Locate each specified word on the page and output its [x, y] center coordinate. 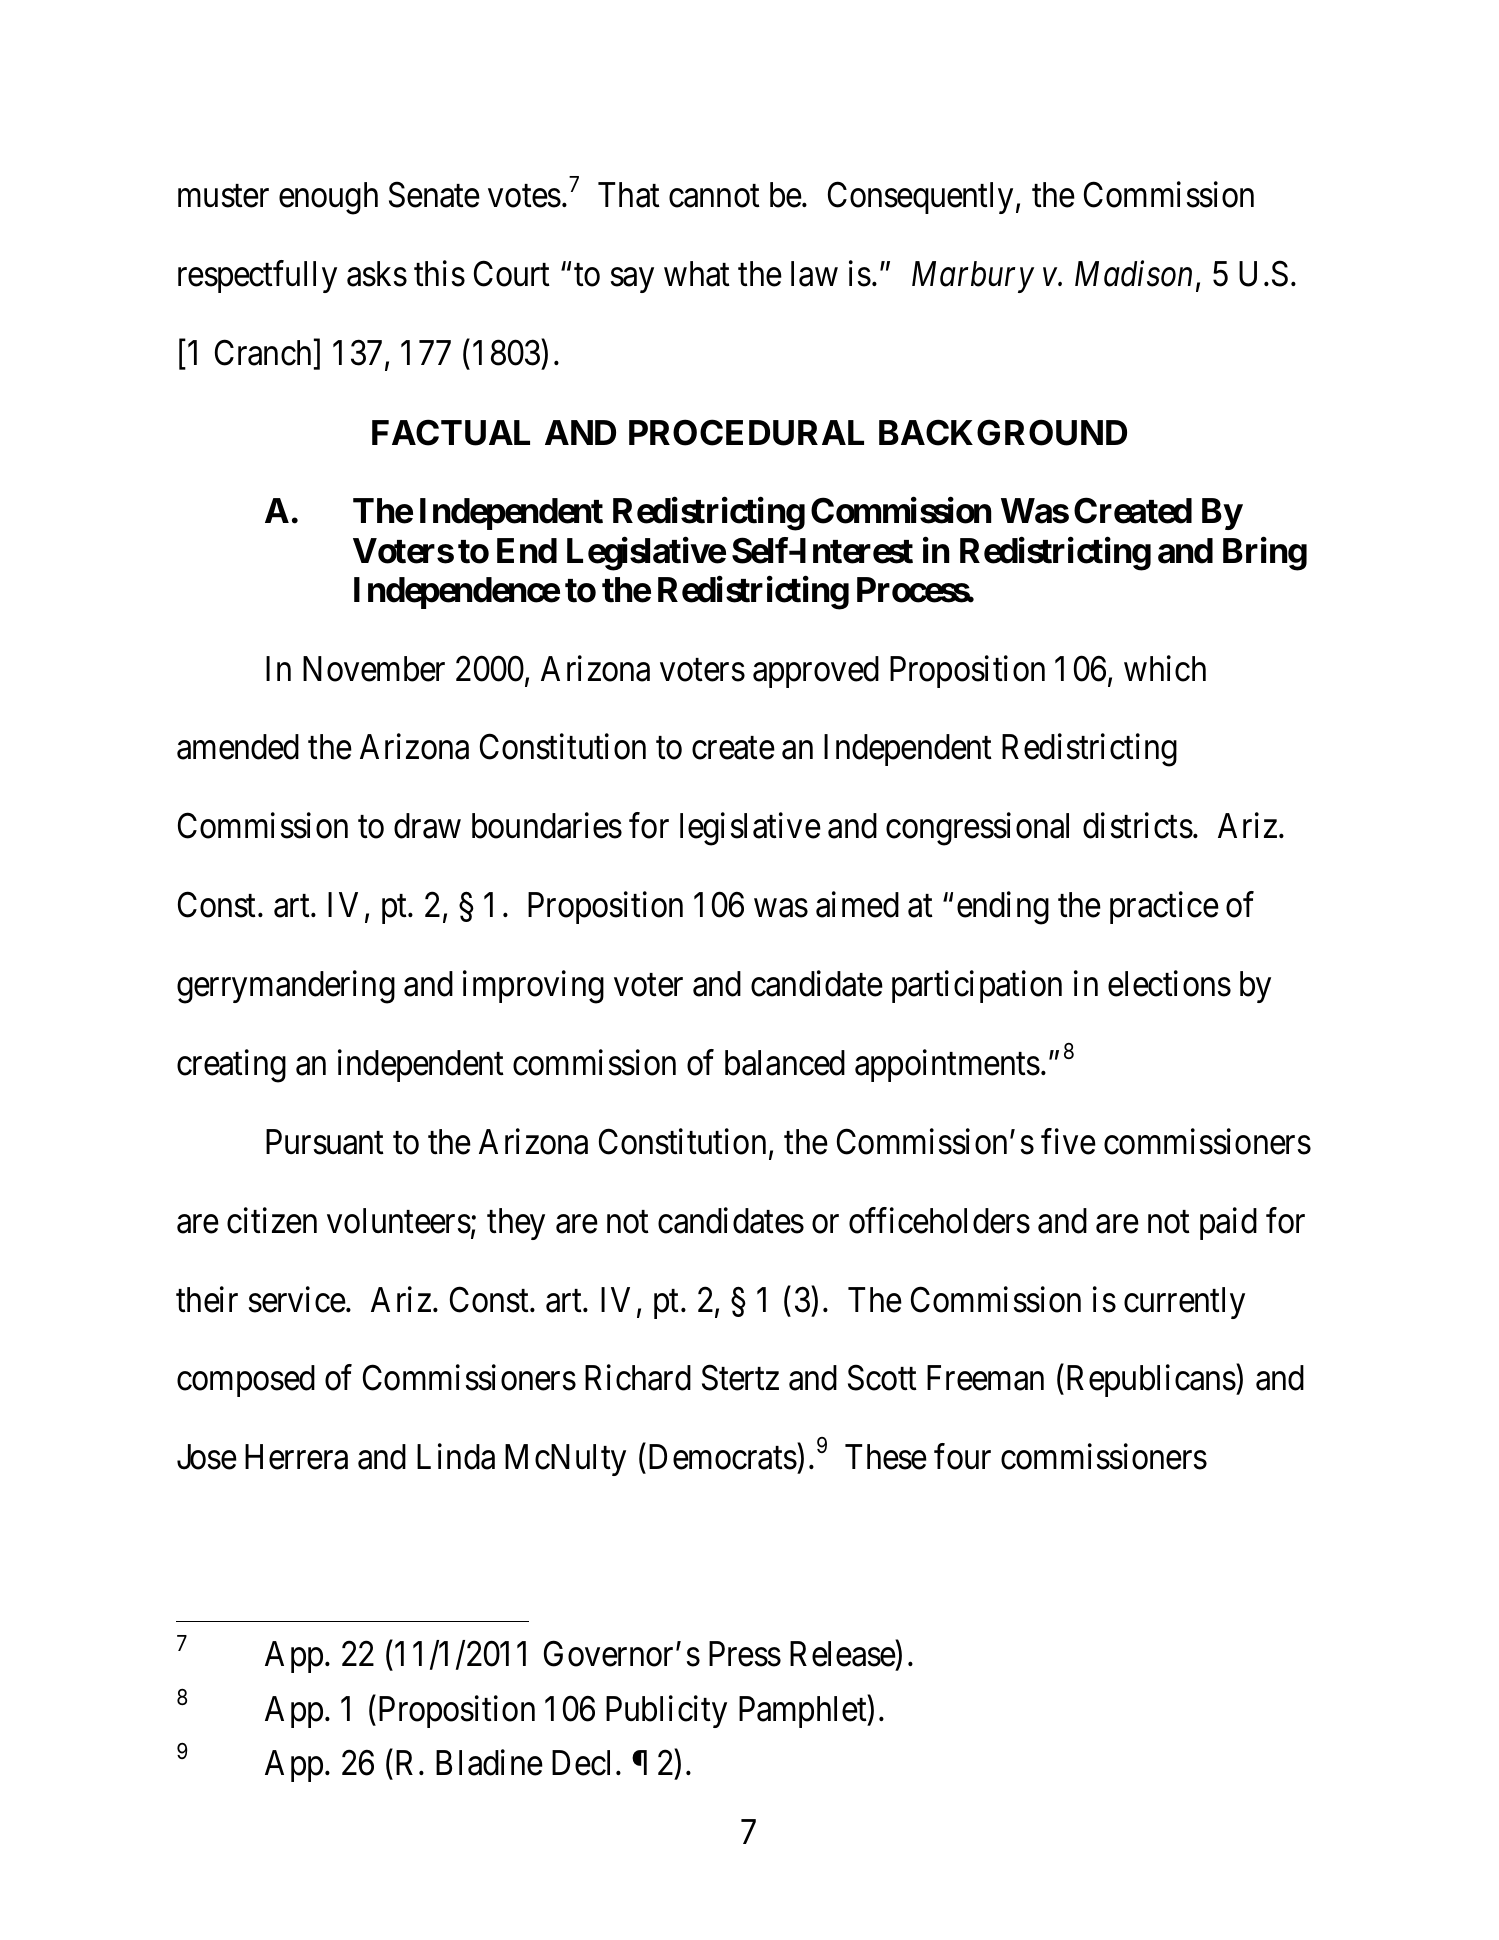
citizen [272, 1220]
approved [816, 672]
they [516, 1224]
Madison [1133, 274]
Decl [584, 1763]
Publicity [666, 1711]
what [697, 274]
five [1068, 1141]
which [1165, 668]
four [962, 1457]
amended [238, 747]
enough [328, 198]
